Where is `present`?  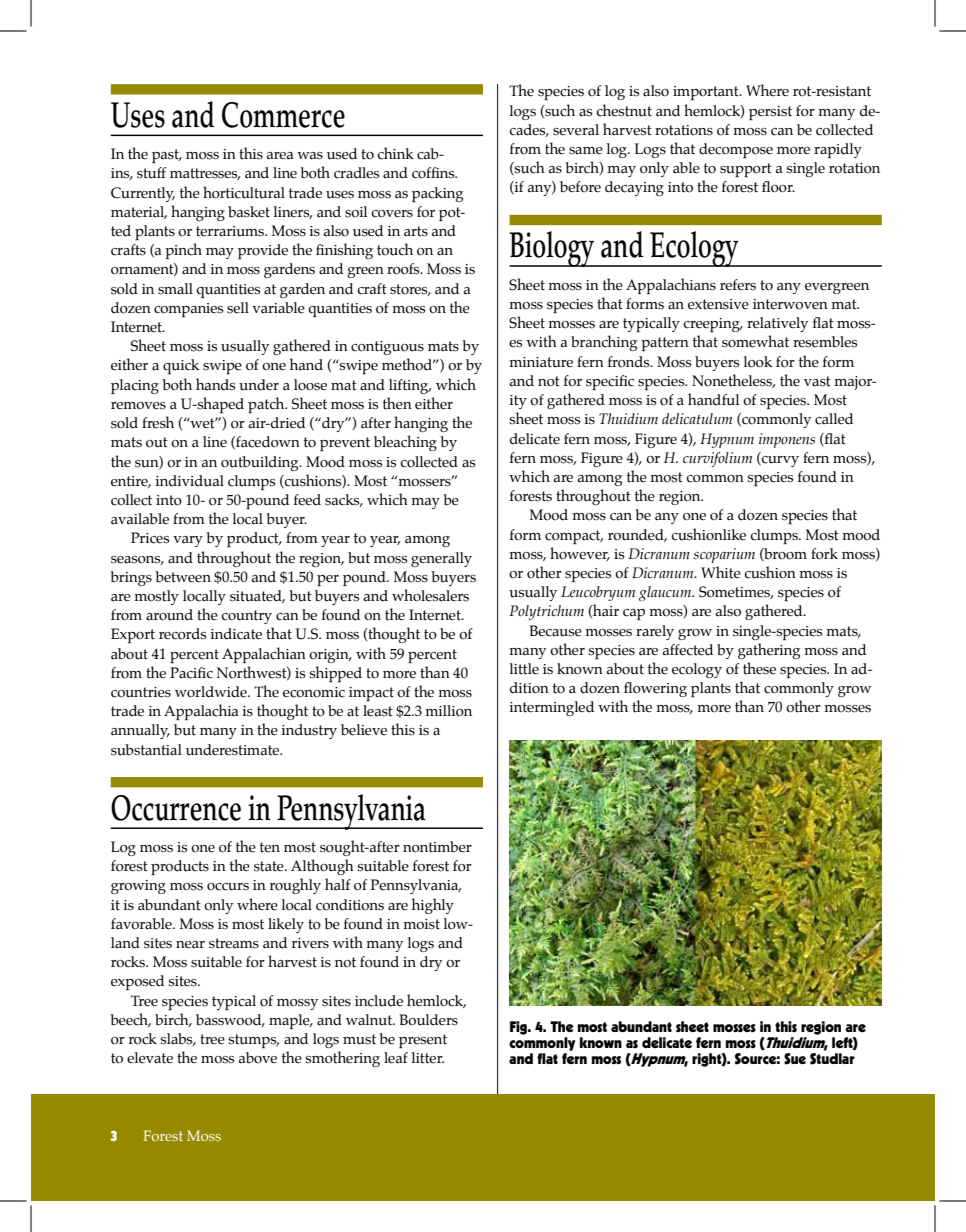 present is located at coordinates (423, 1041).
